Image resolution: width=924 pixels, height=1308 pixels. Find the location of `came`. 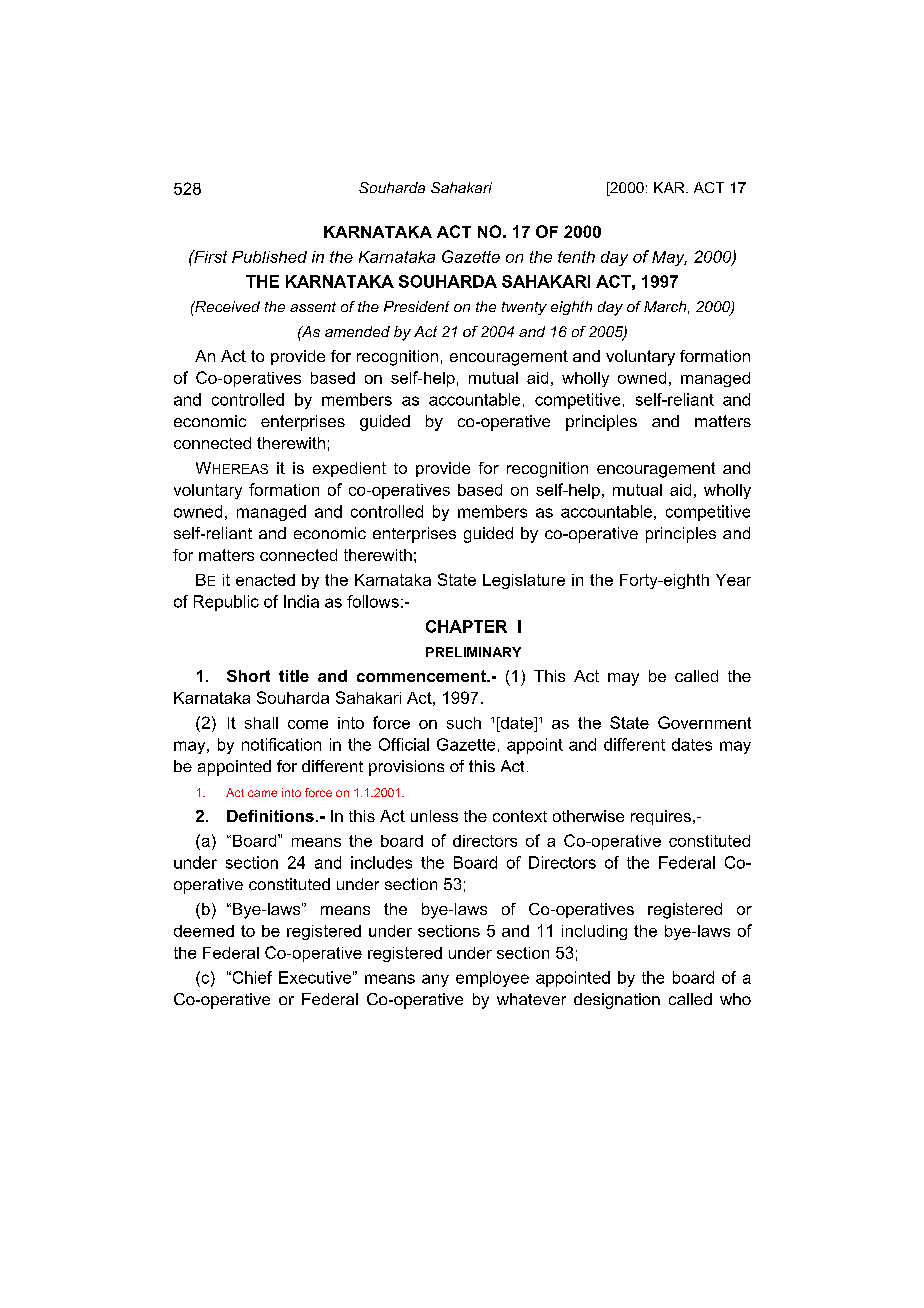

came is located at coordinates (262, 793).
